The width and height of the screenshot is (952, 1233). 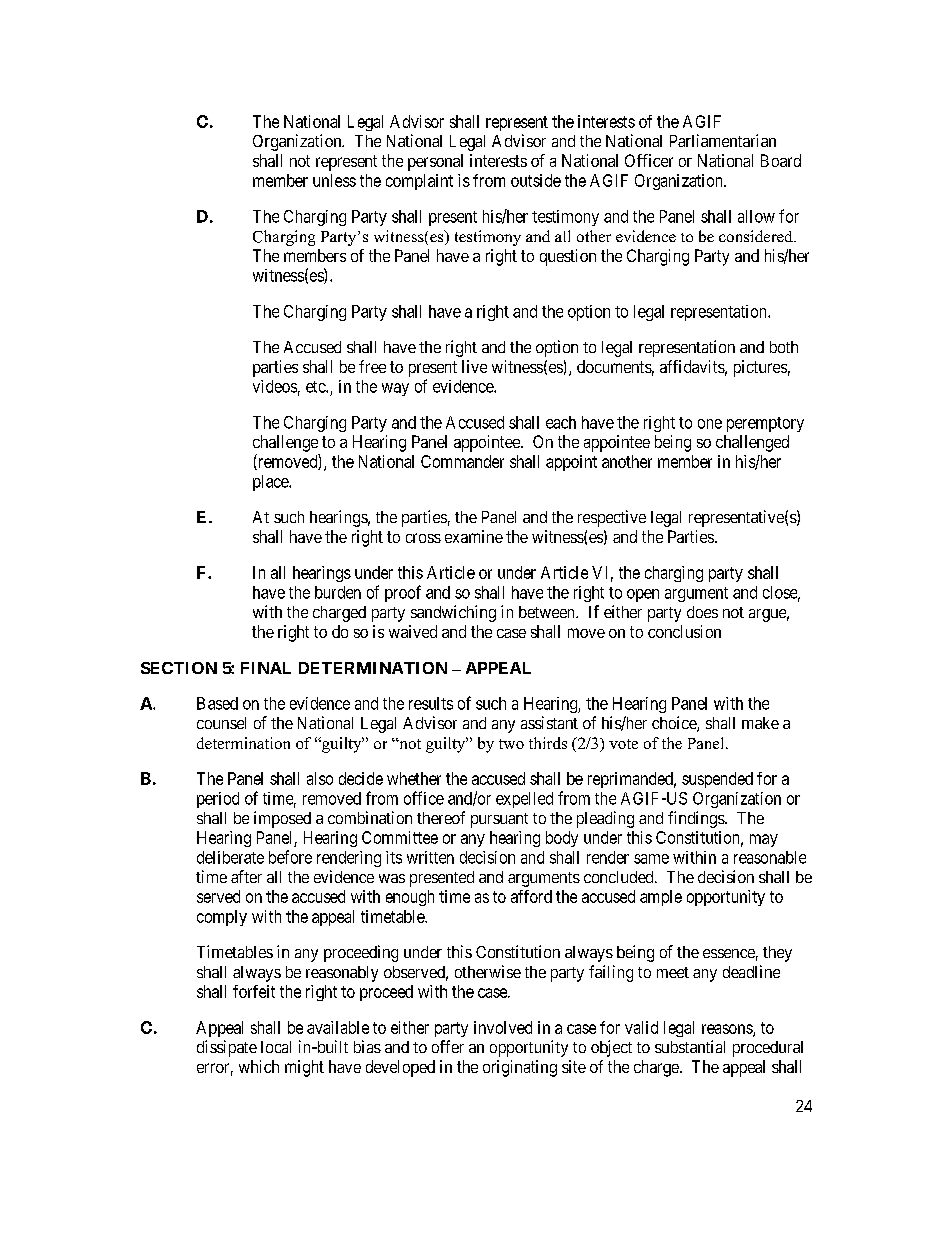 I want to click on unless, so click(x=334, y=180).
